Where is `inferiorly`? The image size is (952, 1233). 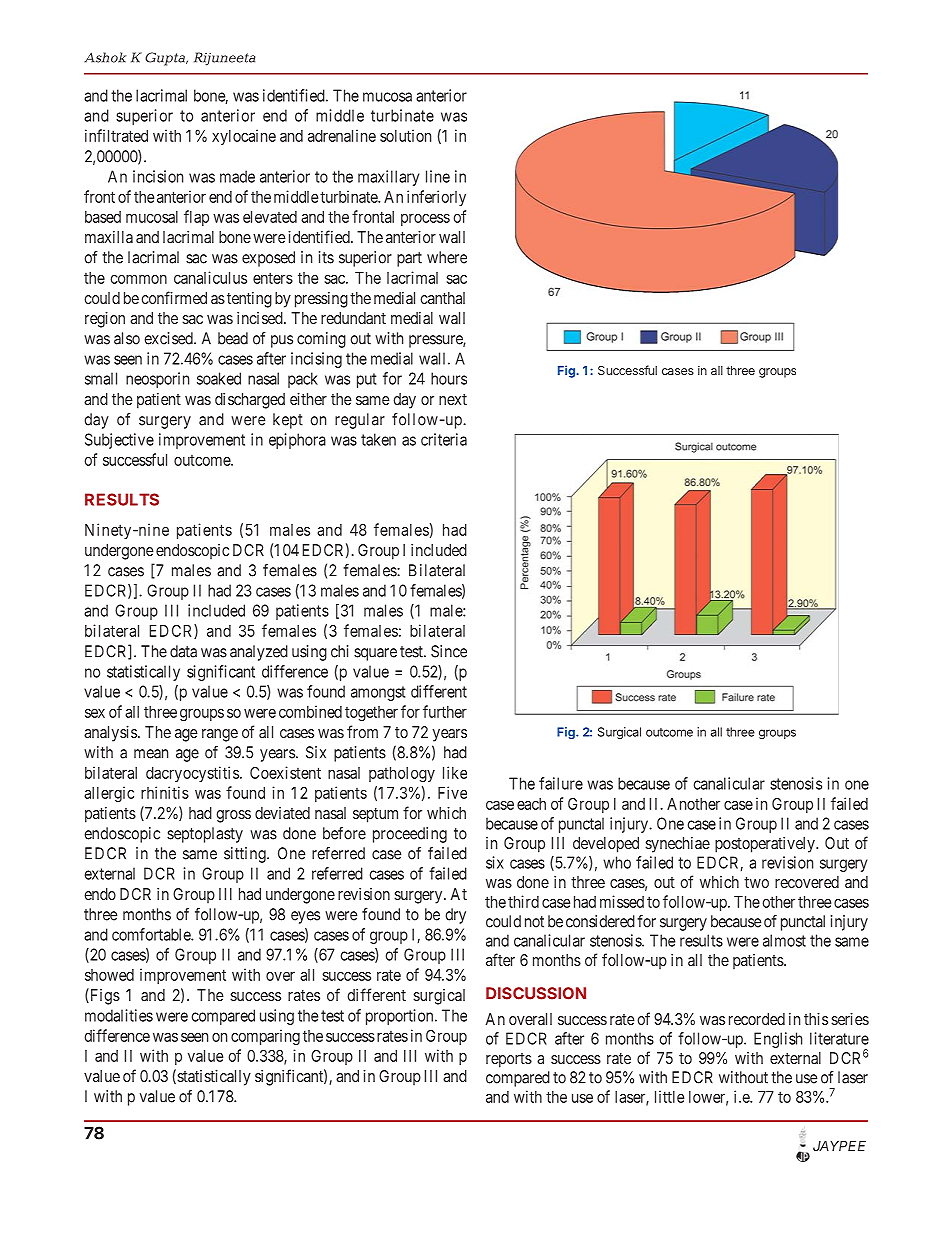 inferiorly is located at coordinates (436, 198).
